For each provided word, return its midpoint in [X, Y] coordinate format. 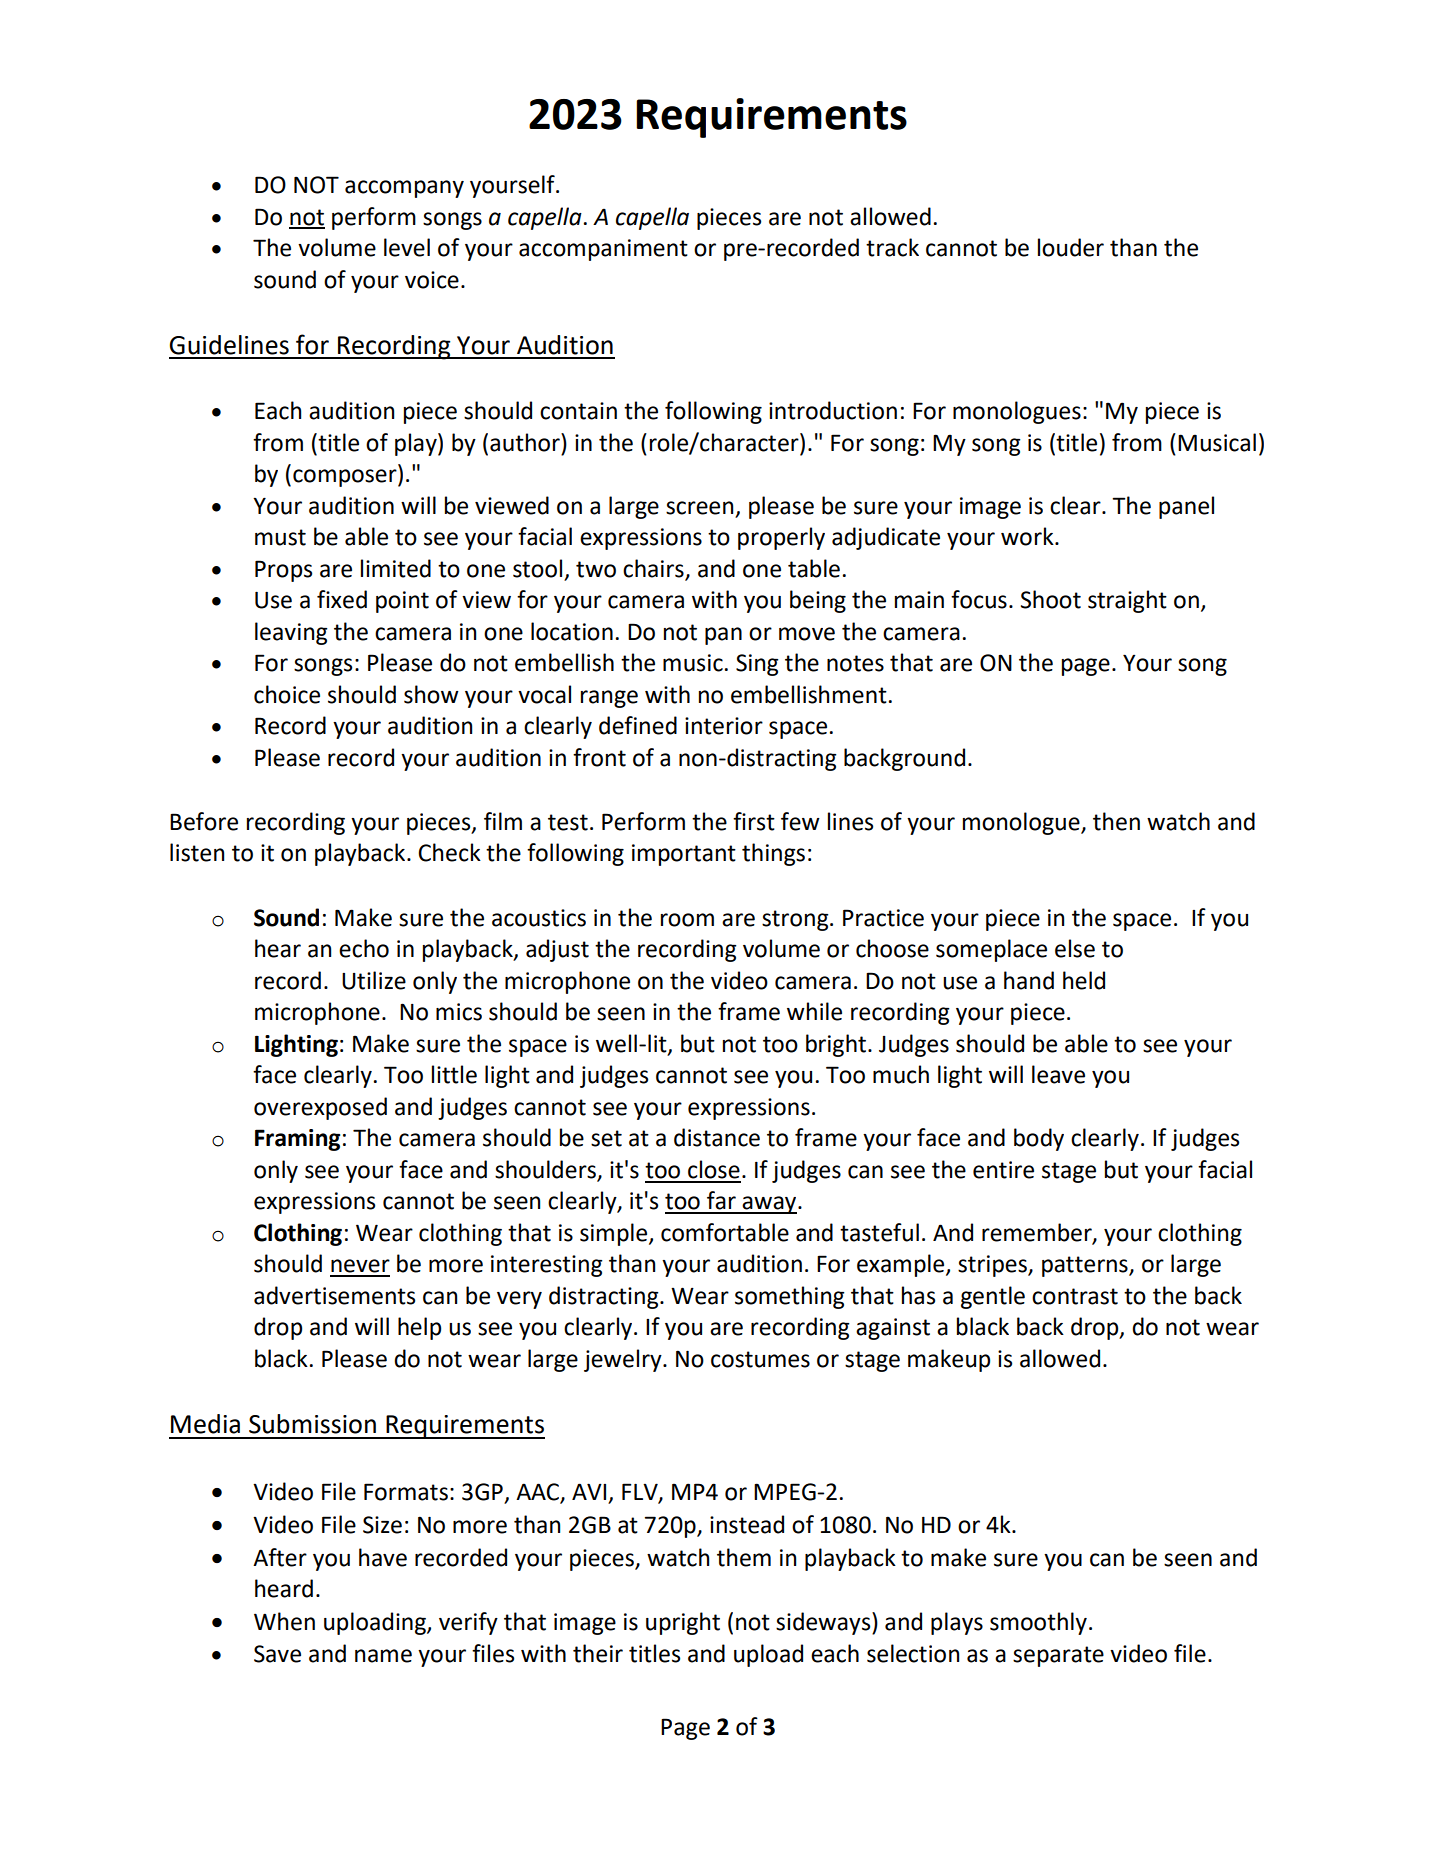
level [407, 247]
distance [717, 1137]
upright [683, 1623]
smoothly [1038, 1623]
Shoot [1051, 599]
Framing [297, 1140]
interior [724, 726]
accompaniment [603, 250]
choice [287, 694]
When [284, 1621]
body [1039, 1139]
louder [1071, 247]
